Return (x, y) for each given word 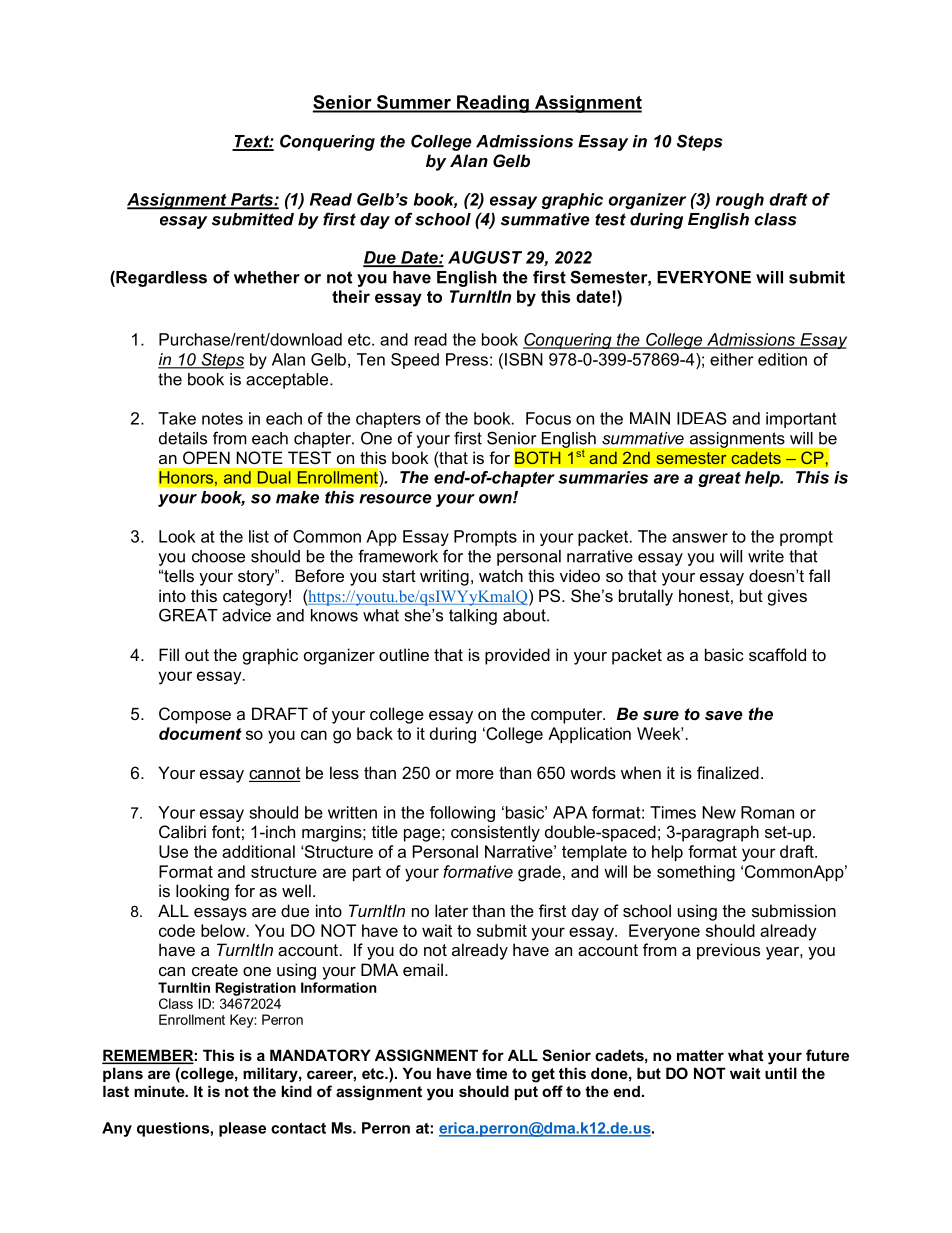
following (462, 814)
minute (160, 1091)
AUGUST (485, 257)
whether (267, 277)
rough (740, 201)
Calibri (182, 831)
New (719, 812)
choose (218, 556)
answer (700, 538)
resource (395, 499)
